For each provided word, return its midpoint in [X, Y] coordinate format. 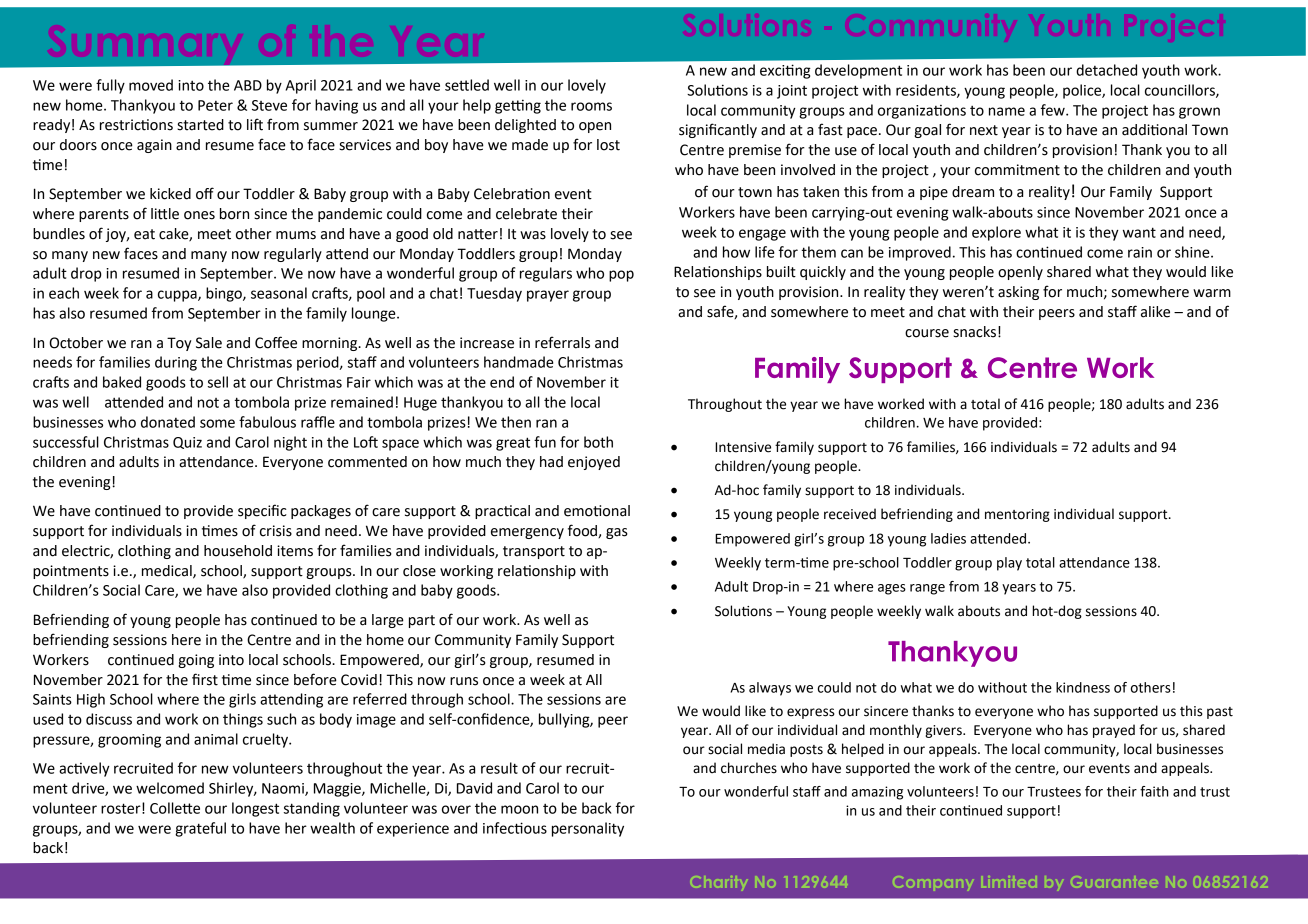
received [850, 514]
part [422, 621]
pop [621, 276]
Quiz [187, 443]
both [598, 442]
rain [1140, 252]
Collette [175, 808]
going [196, 661]
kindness [1083, 687]
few [1054, 110]
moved [151, 85]
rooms [591, 106]
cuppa [178, 296]
